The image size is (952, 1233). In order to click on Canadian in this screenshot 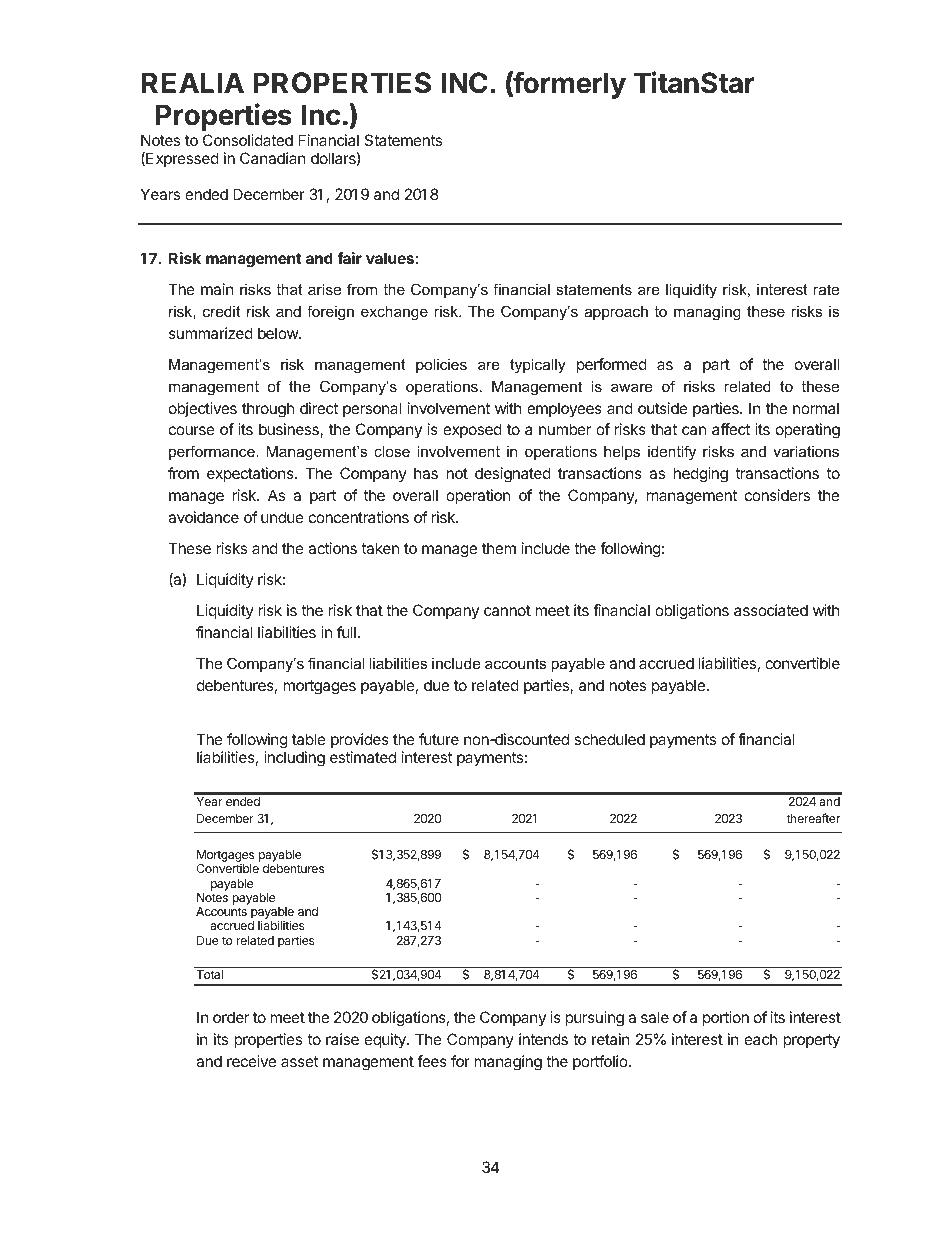, I will do `click(273, 158)`.
